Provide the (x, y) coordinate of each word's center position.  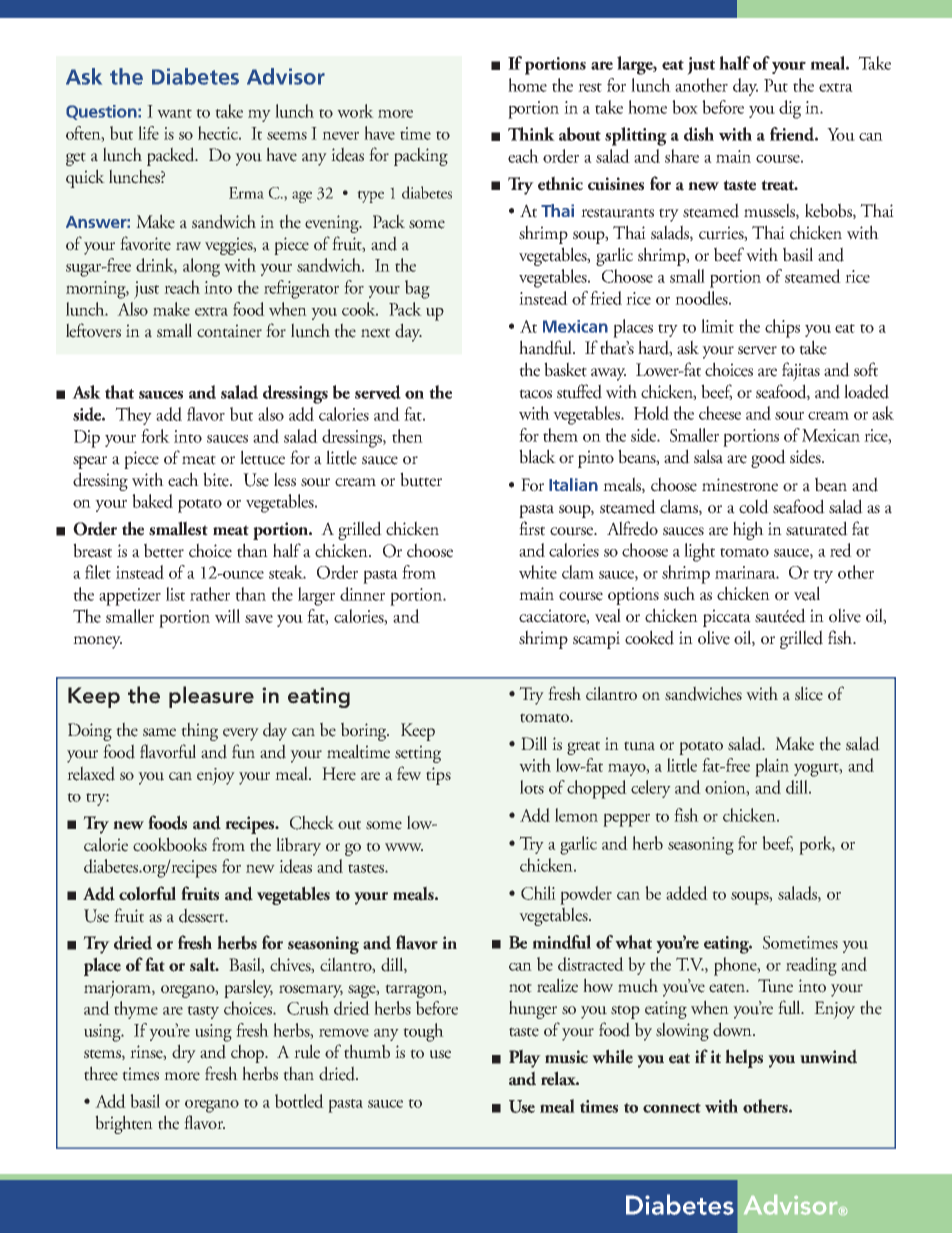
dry (184, 1053)
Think (531, 134)
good (768, 458)
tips (438, 776)
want (174, 113)
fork (155, 436)
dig (790, 109)
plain (772, 767)
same (159, 732)
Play (525, 1058)
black (537, 456)
